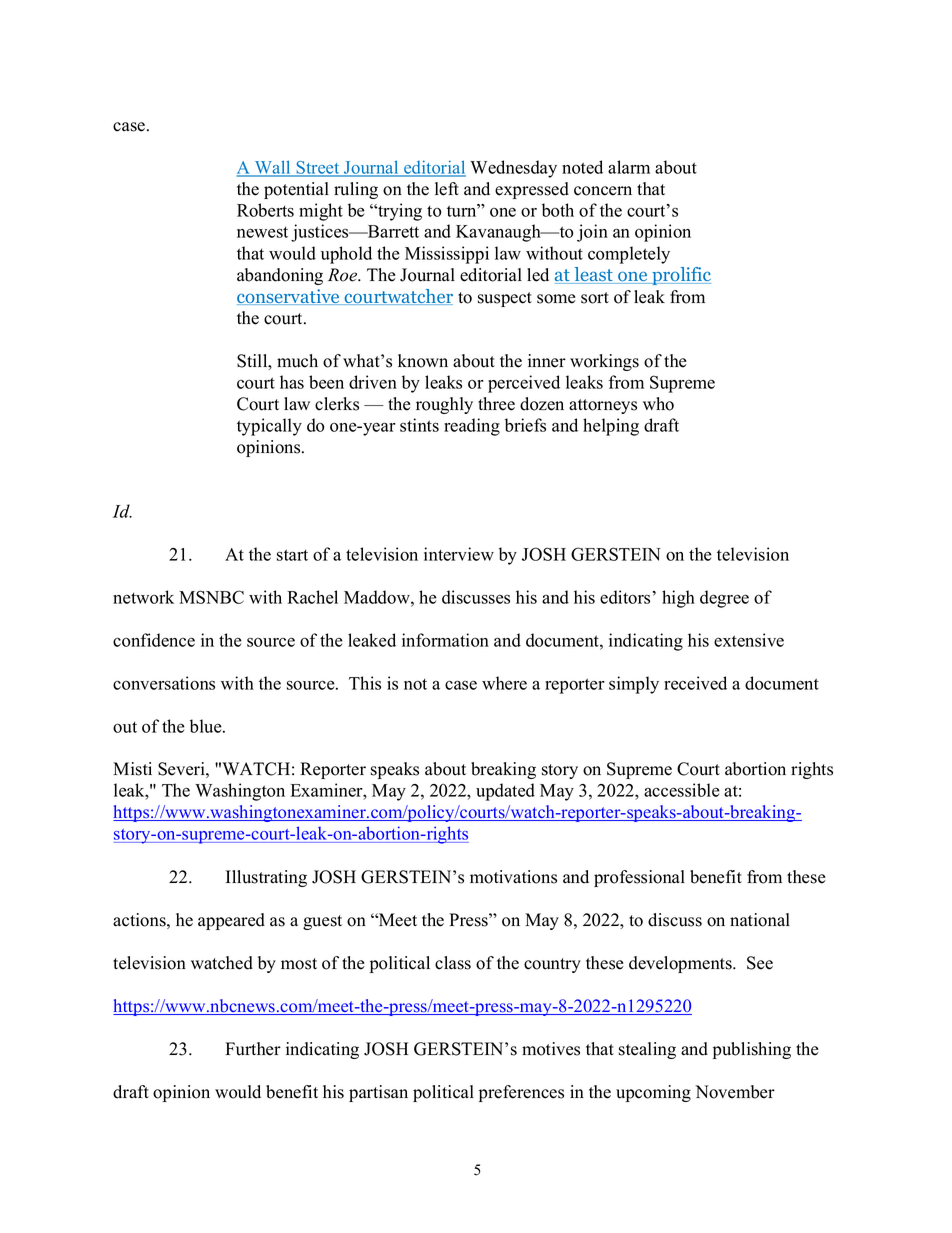 Image resolution: width=952 pixels, height=1233 pixels. What do you see at coordinates (292, 382) in the page?
I see `has` at bounding box center [292, 382].
